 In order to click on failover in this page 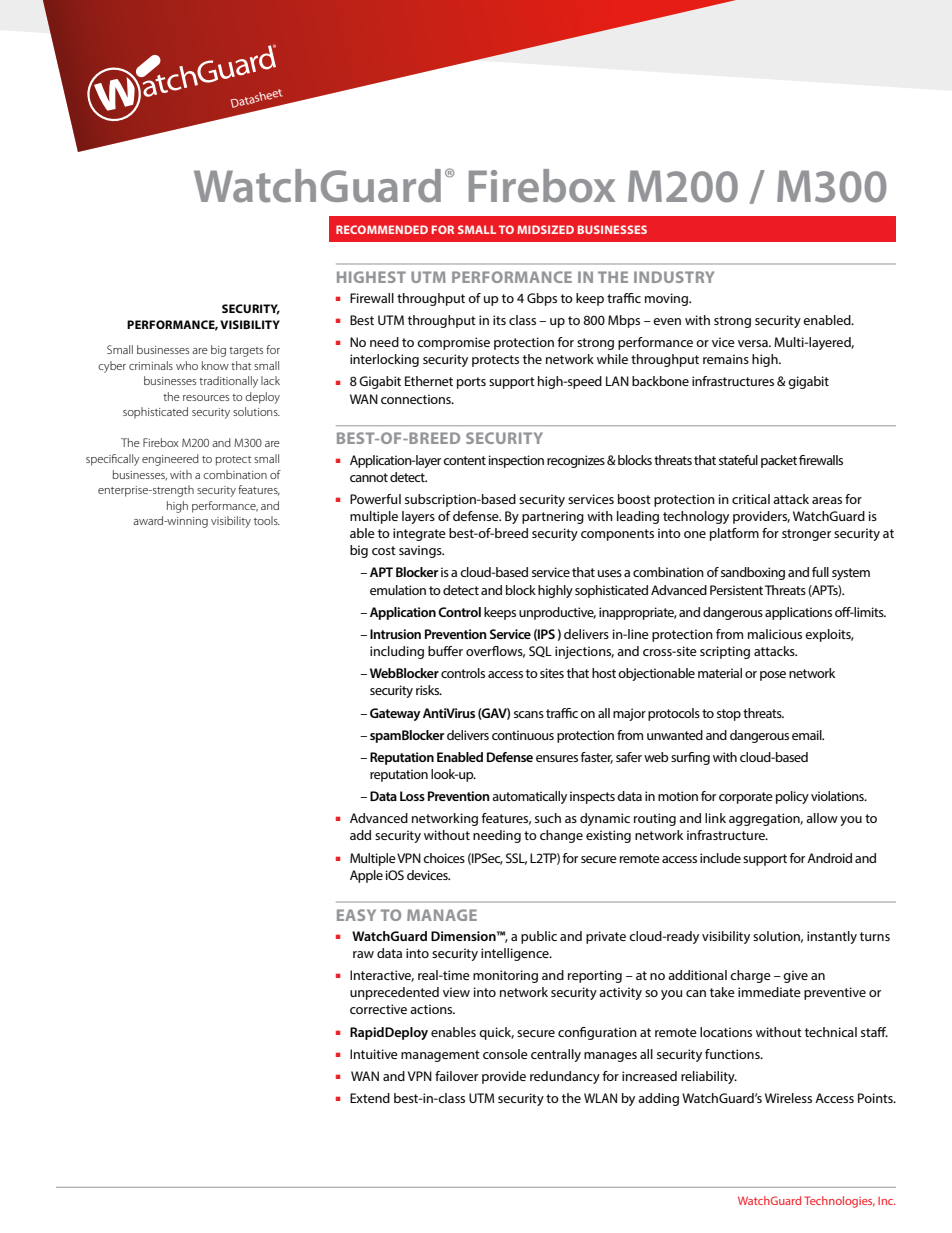, I will do `click(456, 1076)`.
